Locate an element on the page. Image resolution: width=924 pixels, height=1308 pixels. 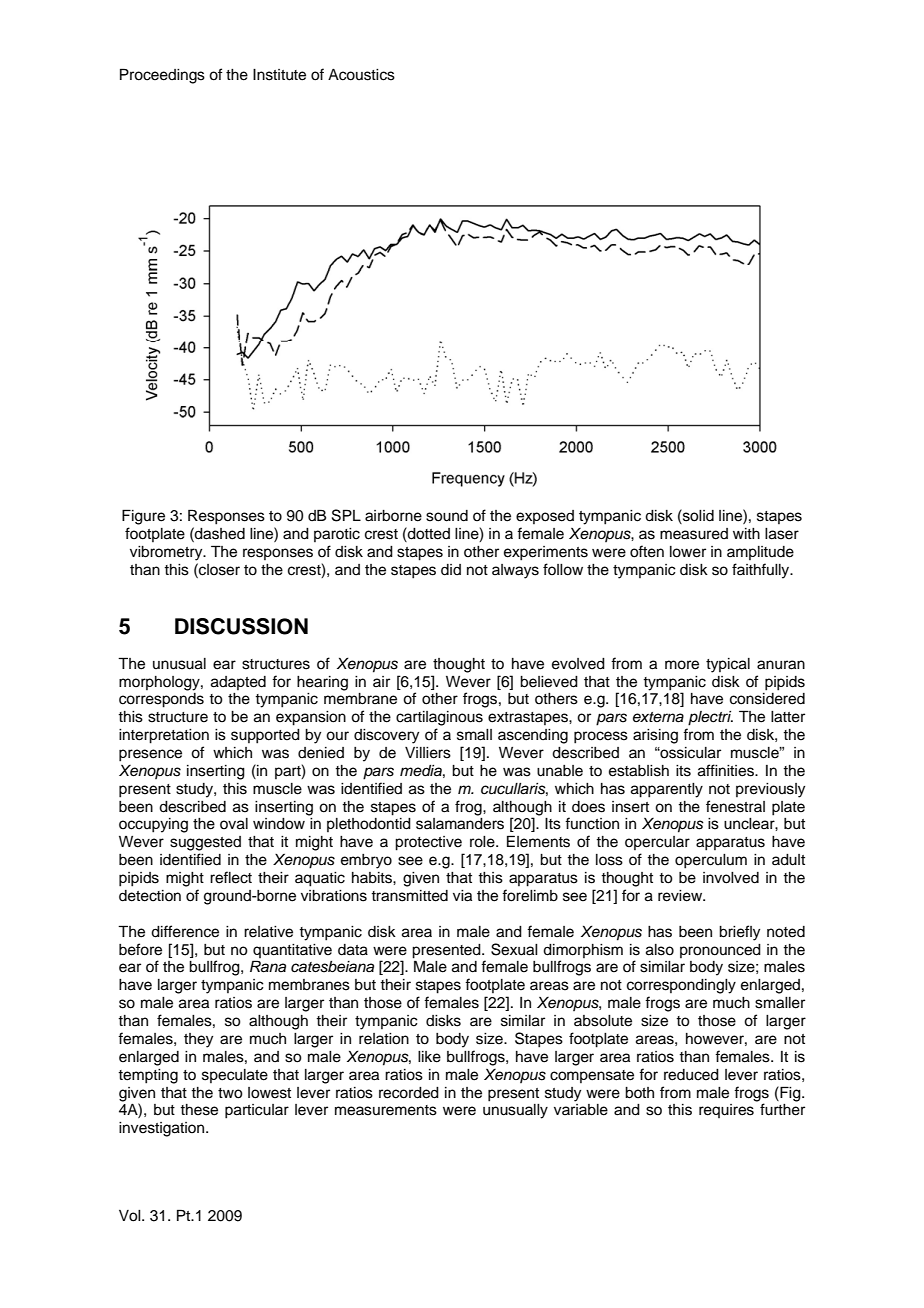
Institute is located at coordinates (279, 75).
